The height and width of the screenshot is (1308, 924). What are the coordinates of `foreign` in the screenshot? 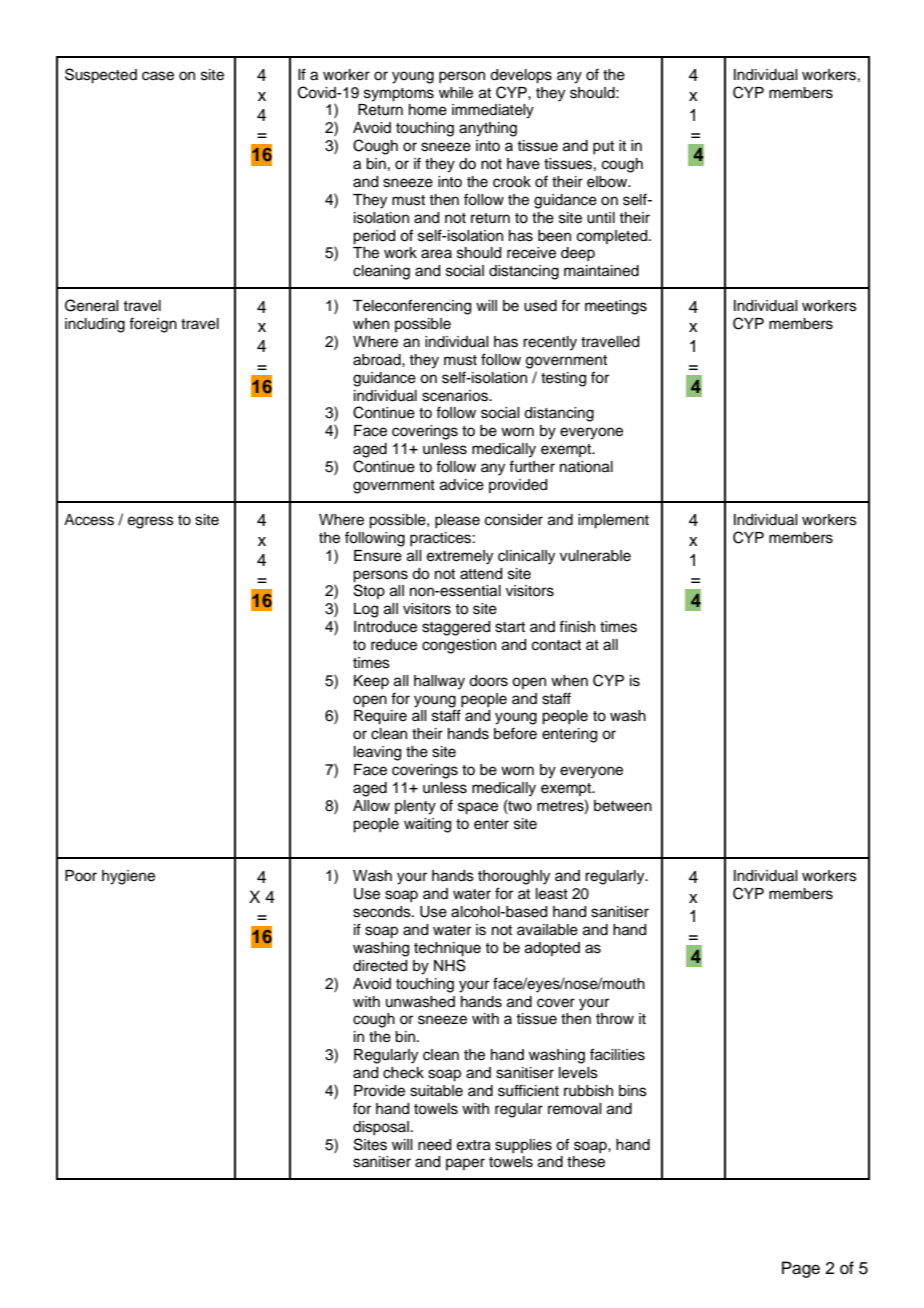 It's located at (153, 325).
